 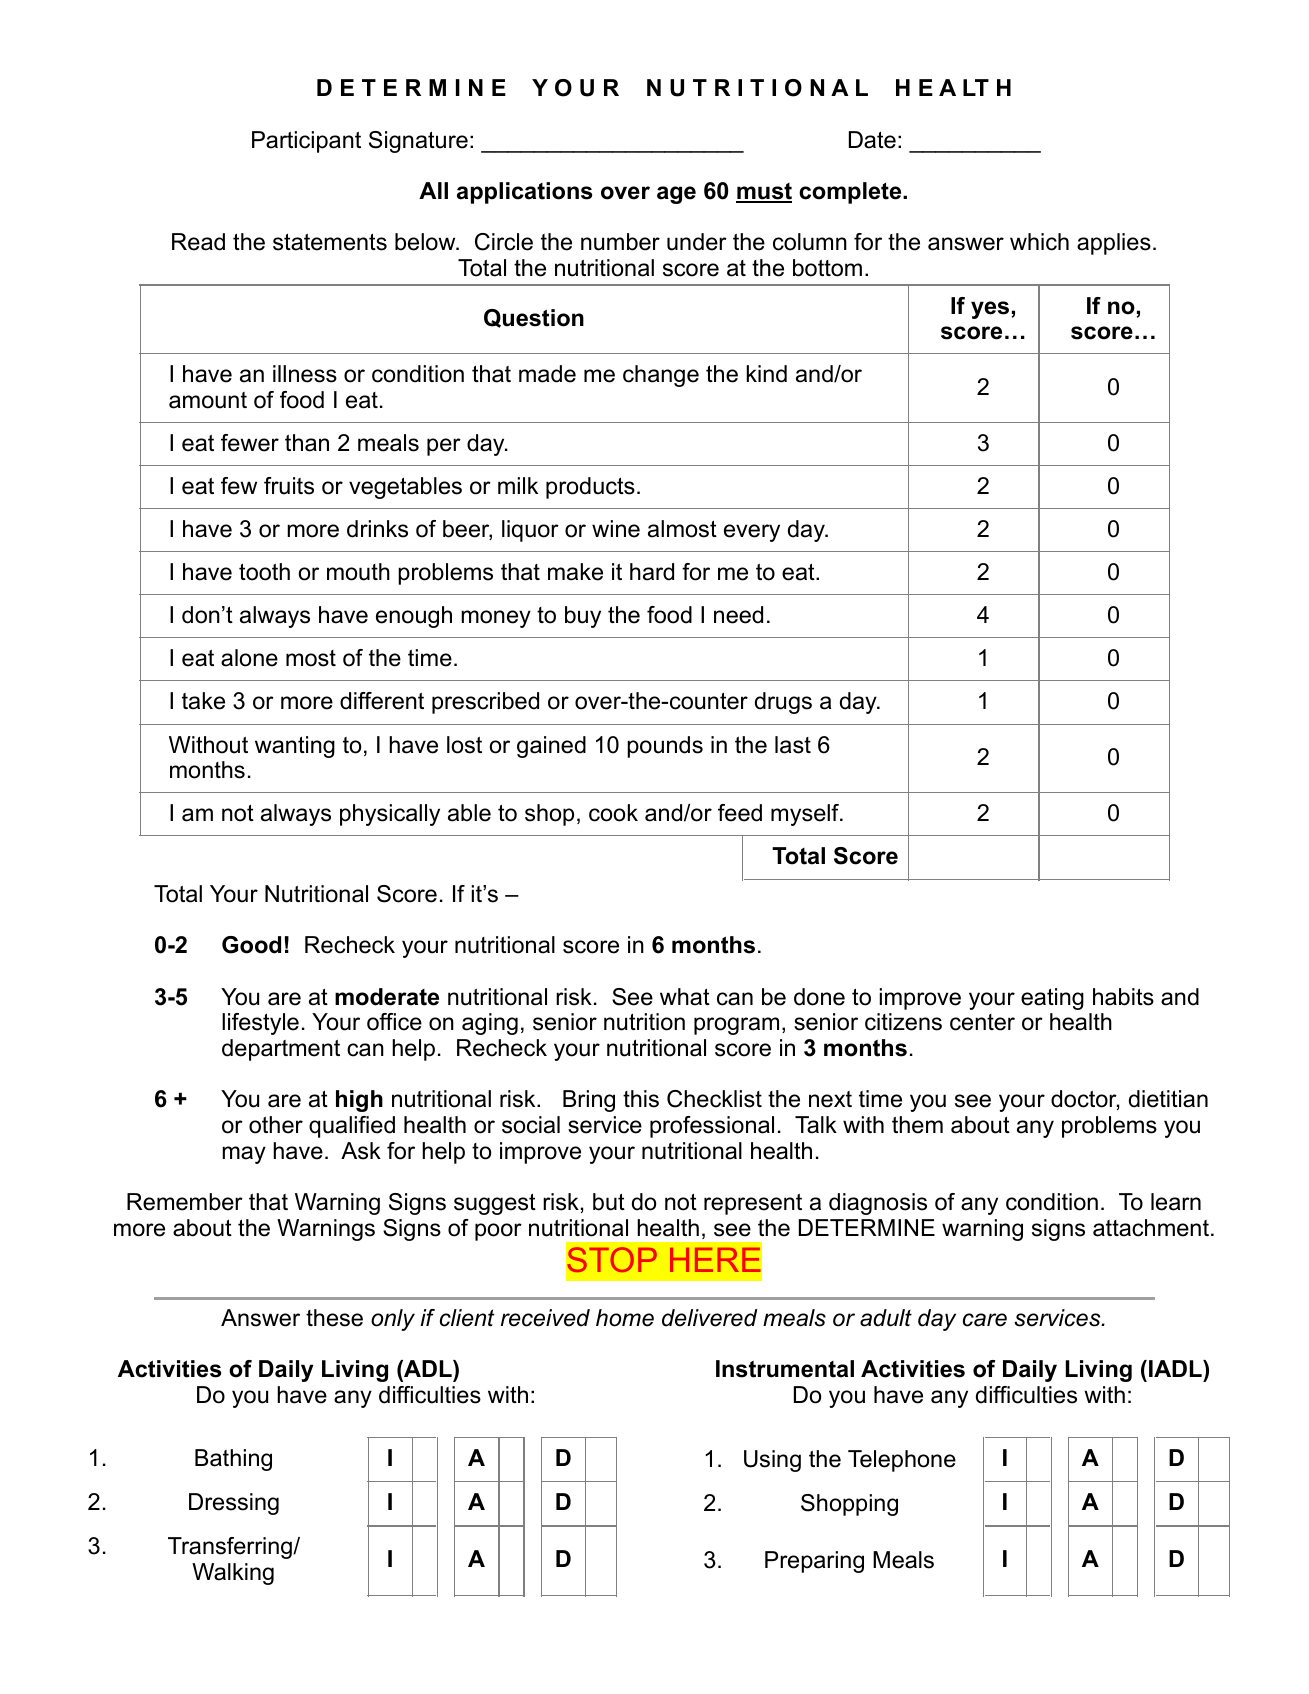 I want to click on last, so click(x=793, y=745).
